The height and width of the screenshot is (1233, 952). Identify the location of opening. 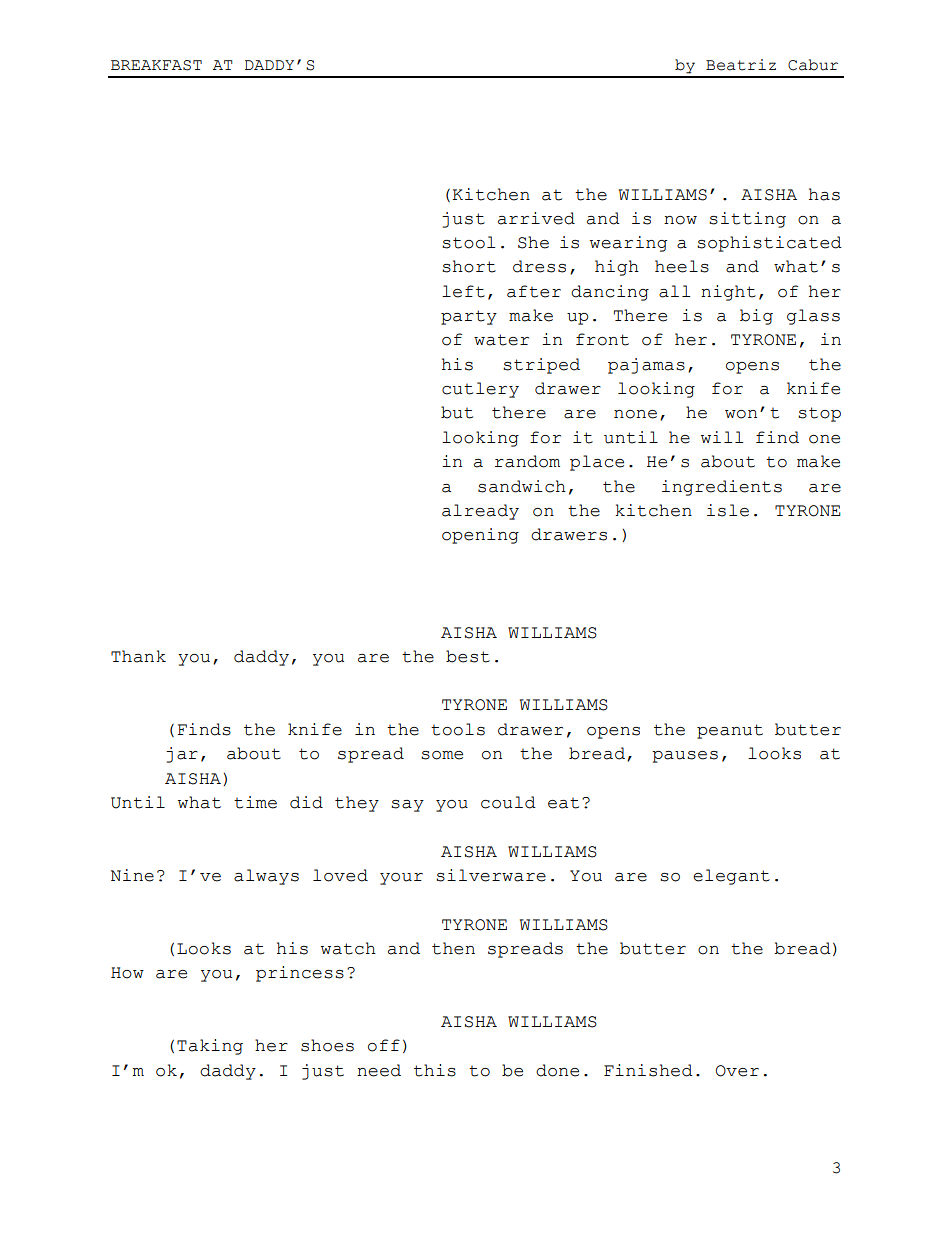
(480, 536).
